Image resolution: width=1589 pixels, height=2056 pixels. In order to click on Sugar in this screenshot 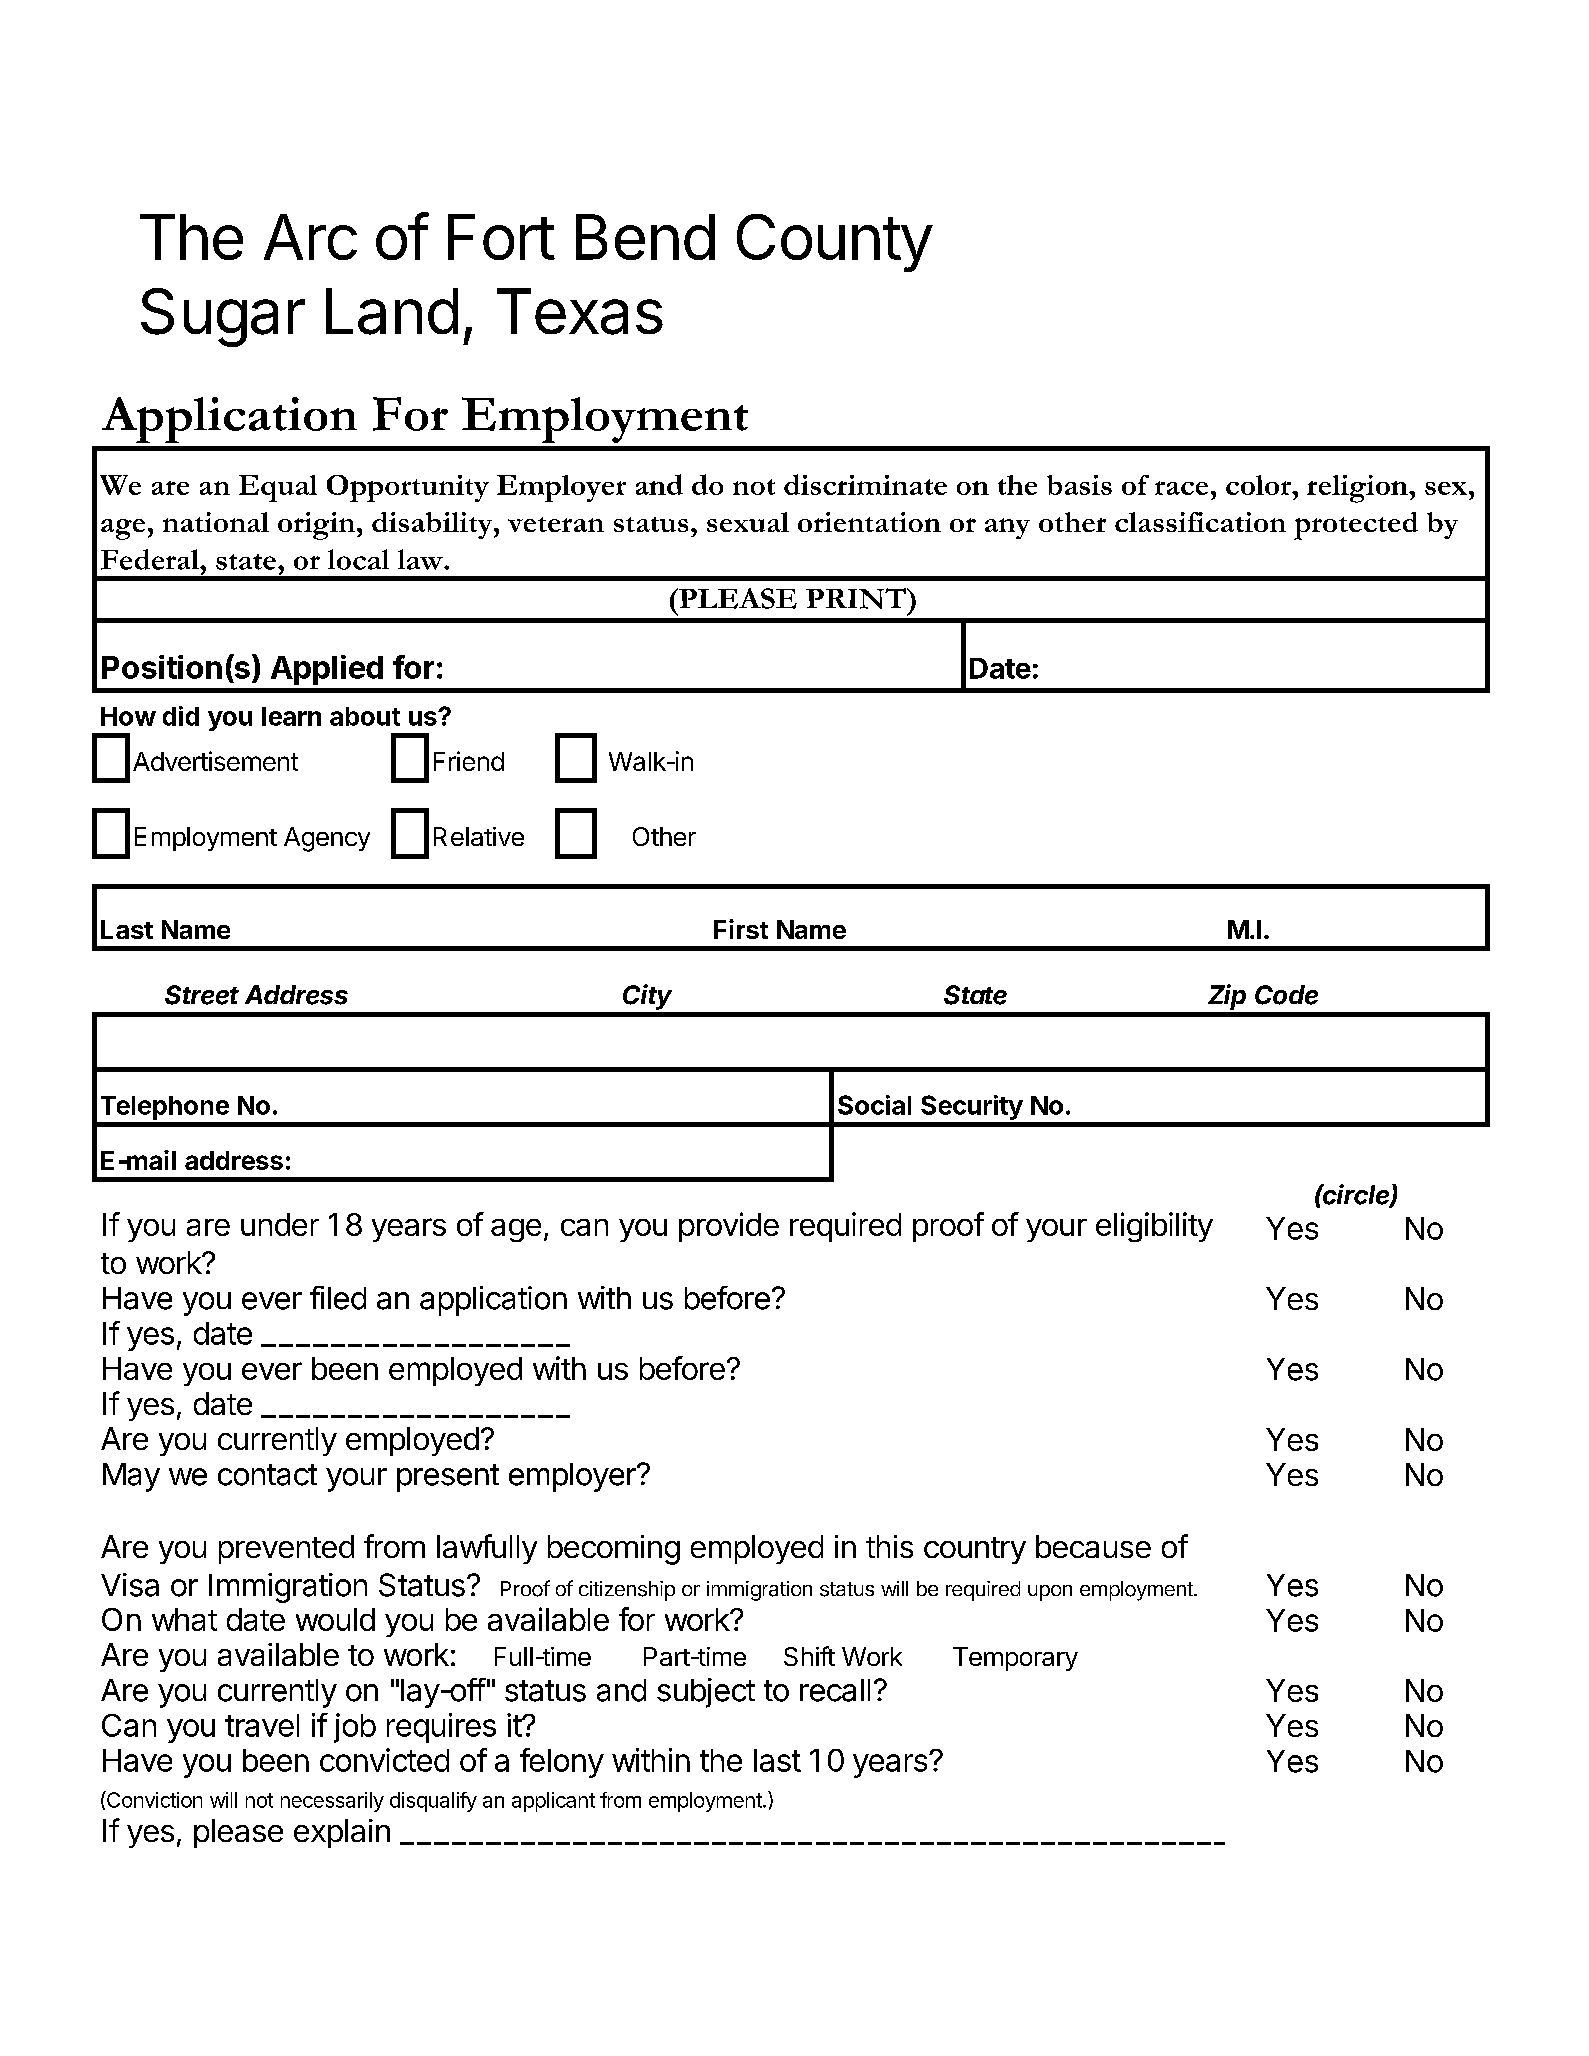, I will do `click(223, 317)`.
